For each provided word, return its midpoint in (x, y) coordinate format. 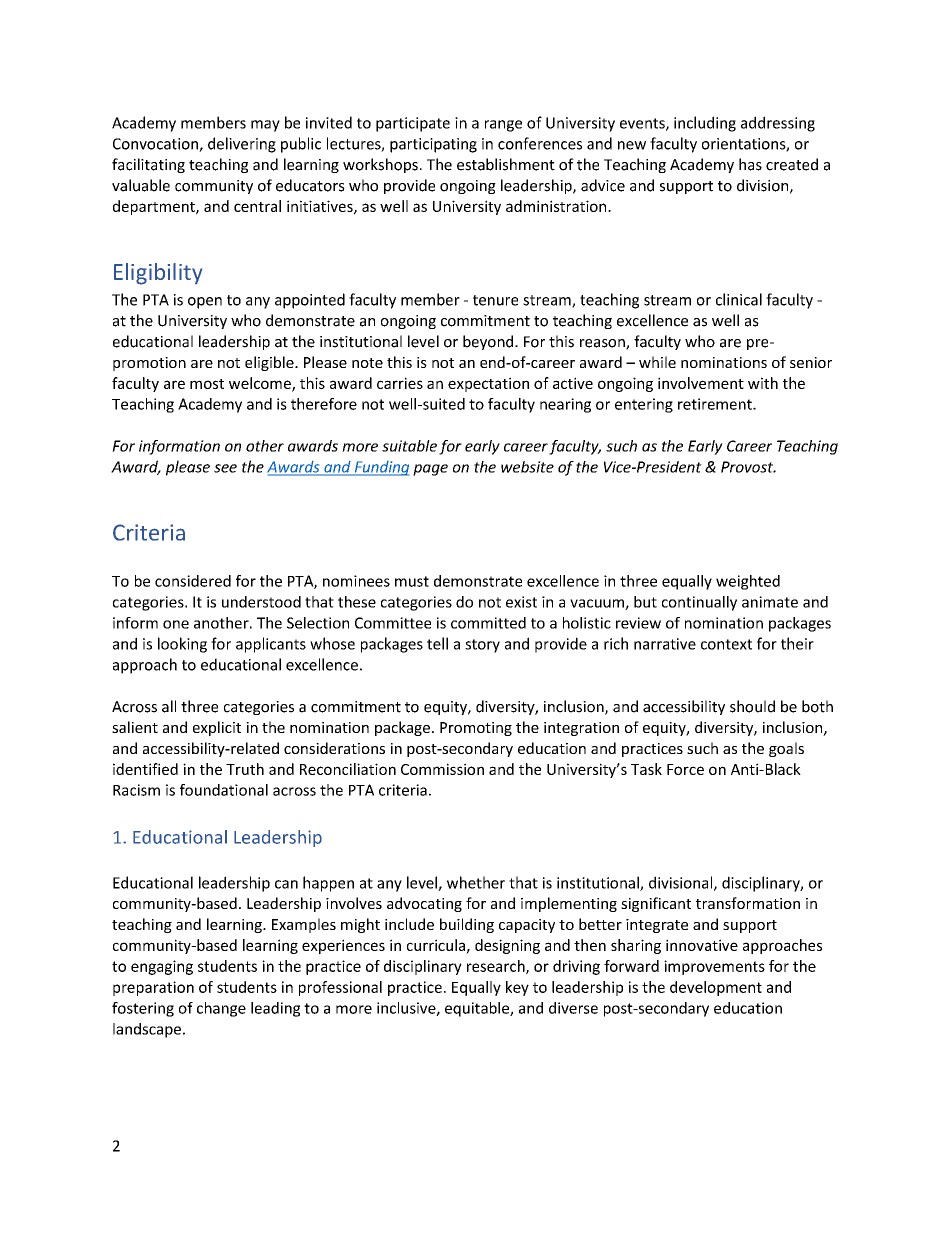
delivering (242, 145)
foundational (224, 790)
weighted (748, 582)
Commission (442, 769)
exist (521, 602)
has (750, 164)
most (207, 384)
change (221, 1009)
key (517, 988)
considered (193, 581)
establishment (506, 164)
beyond (489, 342)
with (763, 383)
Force (685, 769)
